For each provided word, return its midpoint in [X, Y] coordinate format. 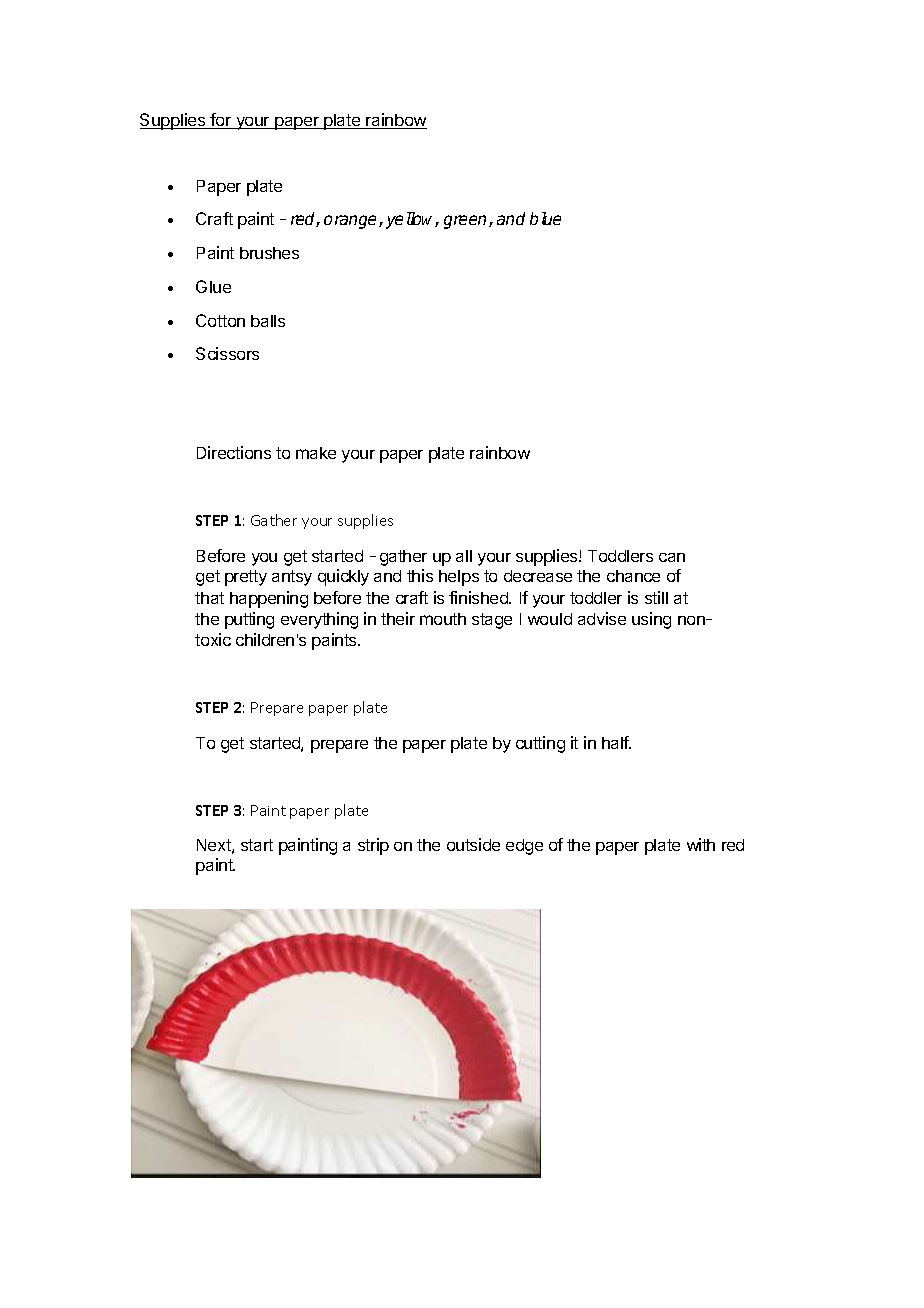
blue [545, 218]
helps [459, 578]
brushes [269, 253]
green [467, 222]
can [672, 557]
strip [373, 846]
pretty [246, 578]
